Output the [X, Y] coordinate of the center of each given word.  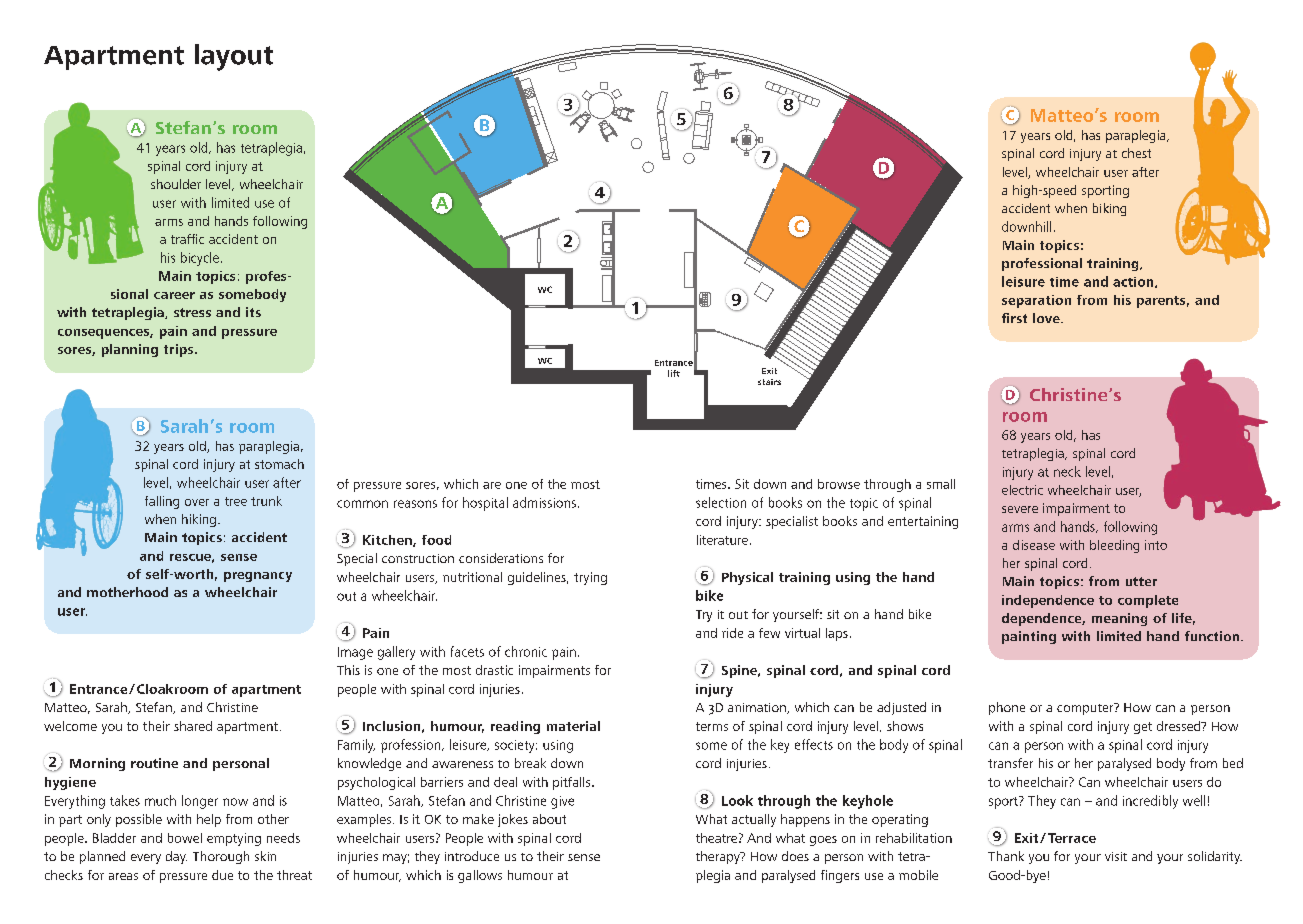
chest [1136, 153]
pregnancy [258, 577]
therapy [719, 857]
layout [234, 57]
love [1047, 318]
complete [1148, 601]
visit [1116, 856]
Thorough [221, 857]
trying [590, 578]
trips [178, 350]
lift [674, 373]
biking [1109, 209]
